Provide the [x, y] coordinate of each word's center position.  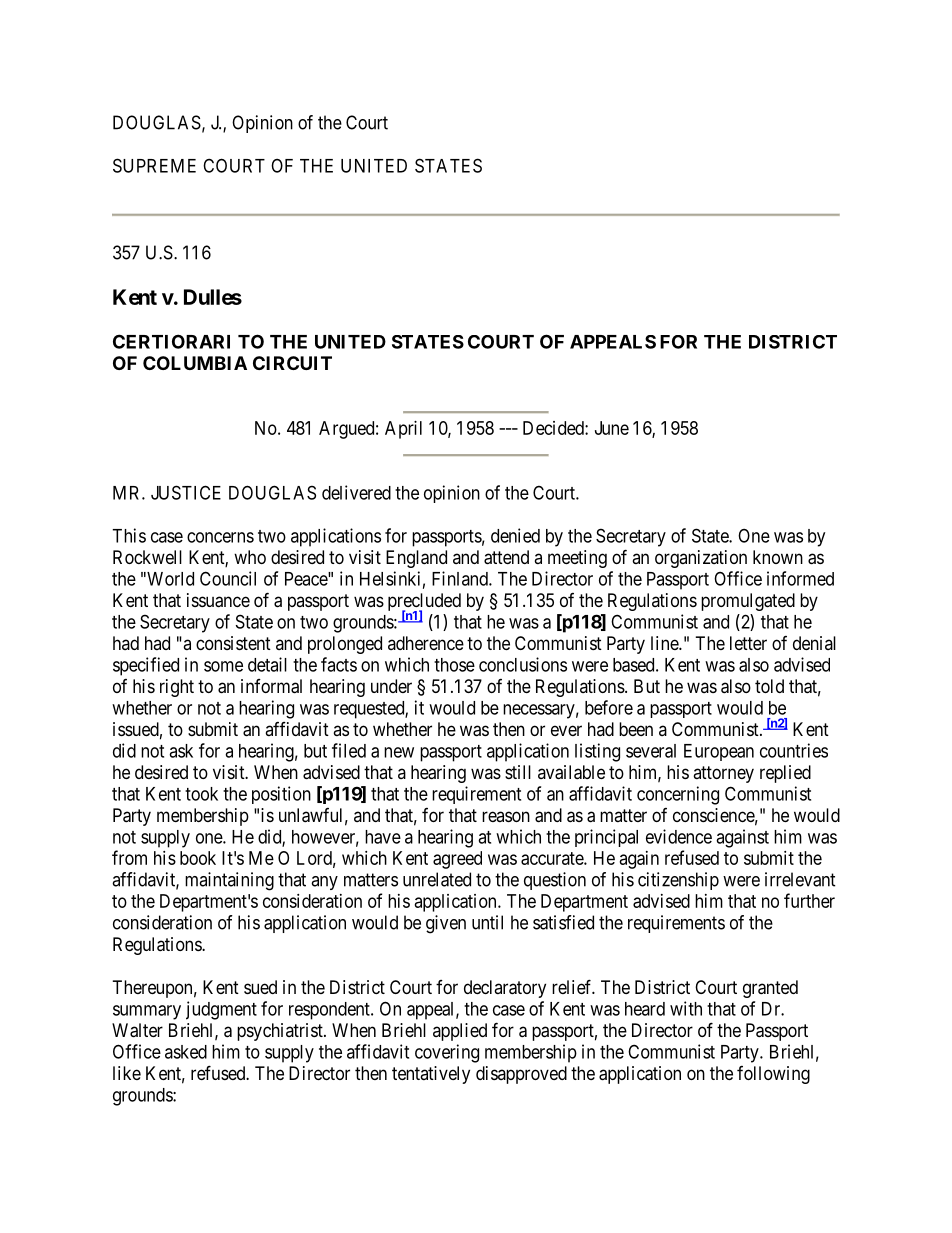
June [612, 428]
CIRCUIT [292, 363]
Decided [554, 428]
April [403, 430]
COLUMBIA [195, 363]
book [198, 858]
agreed [457, 860]
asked [186, 1052]
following [773, 1075]
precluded [424, 603]
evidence [679, 836]
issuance [218, 600]
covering [447, 1053]
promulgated [748, 602]
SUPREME [154, 165]
